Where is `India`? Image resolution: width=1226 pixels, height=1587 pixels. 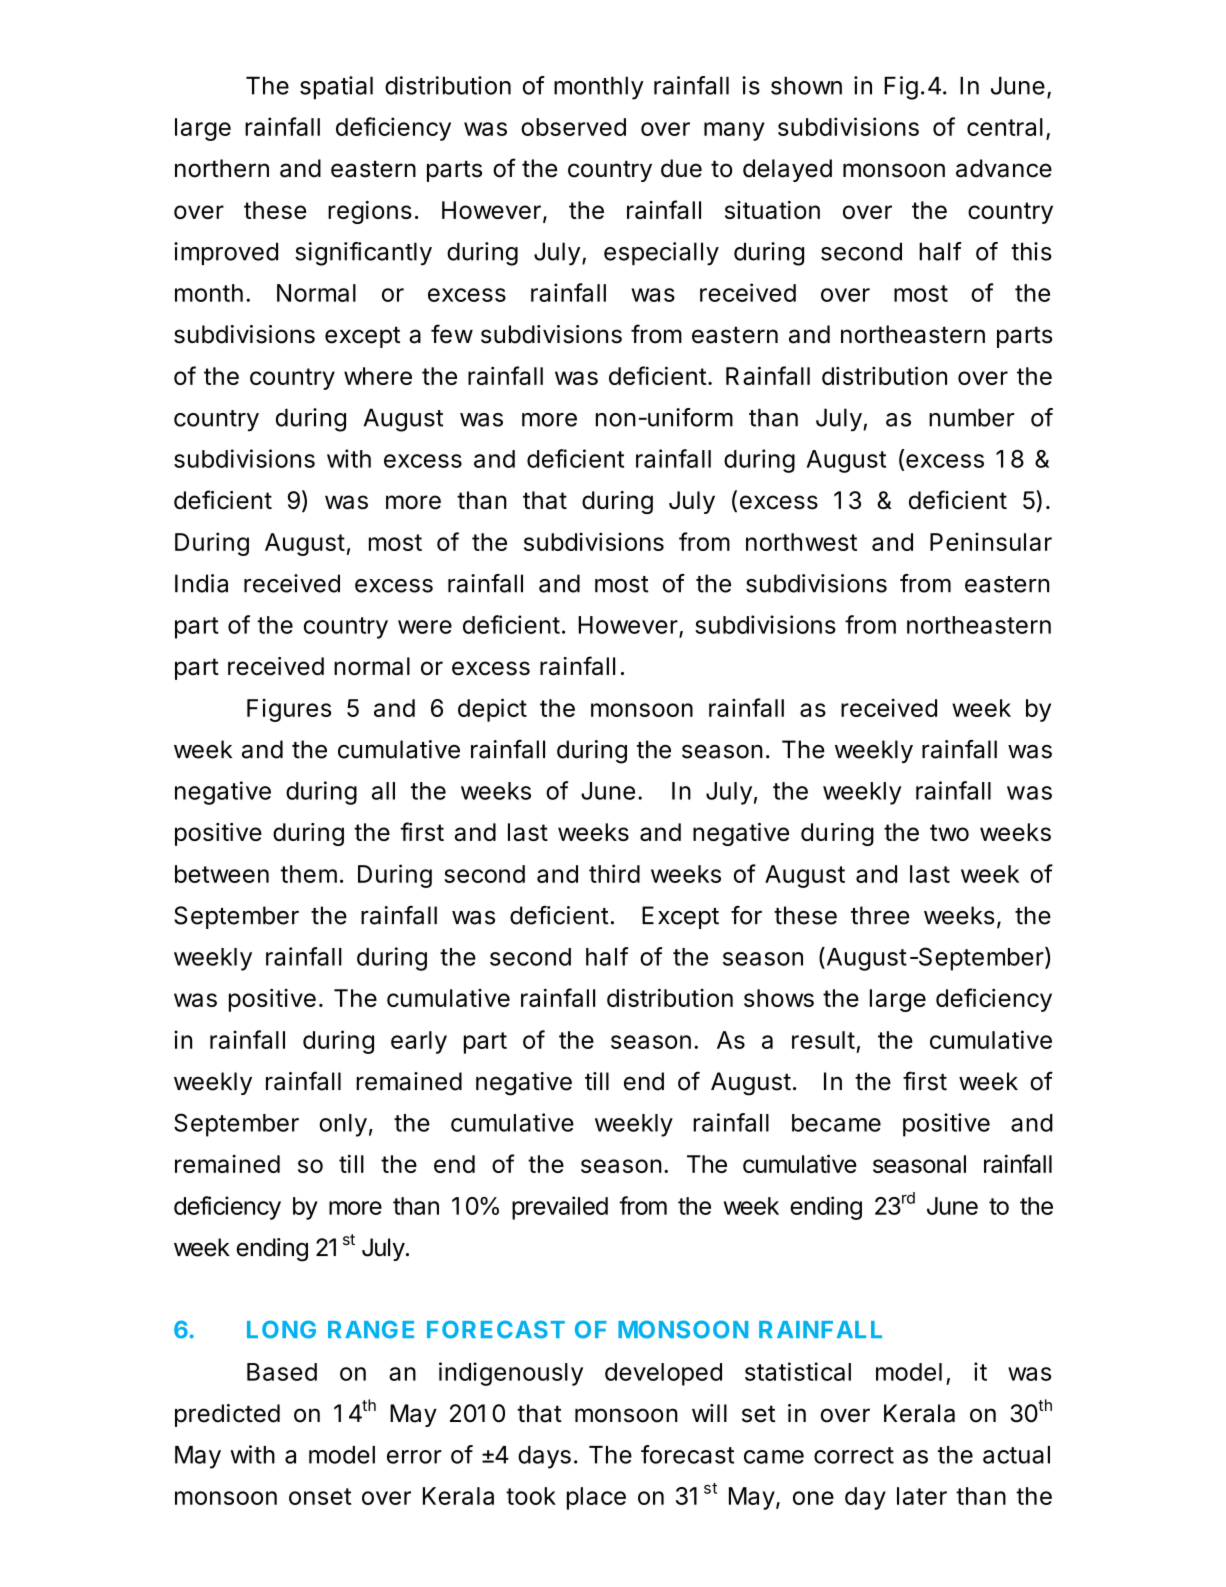 India is located at coordinates (201, 583).
